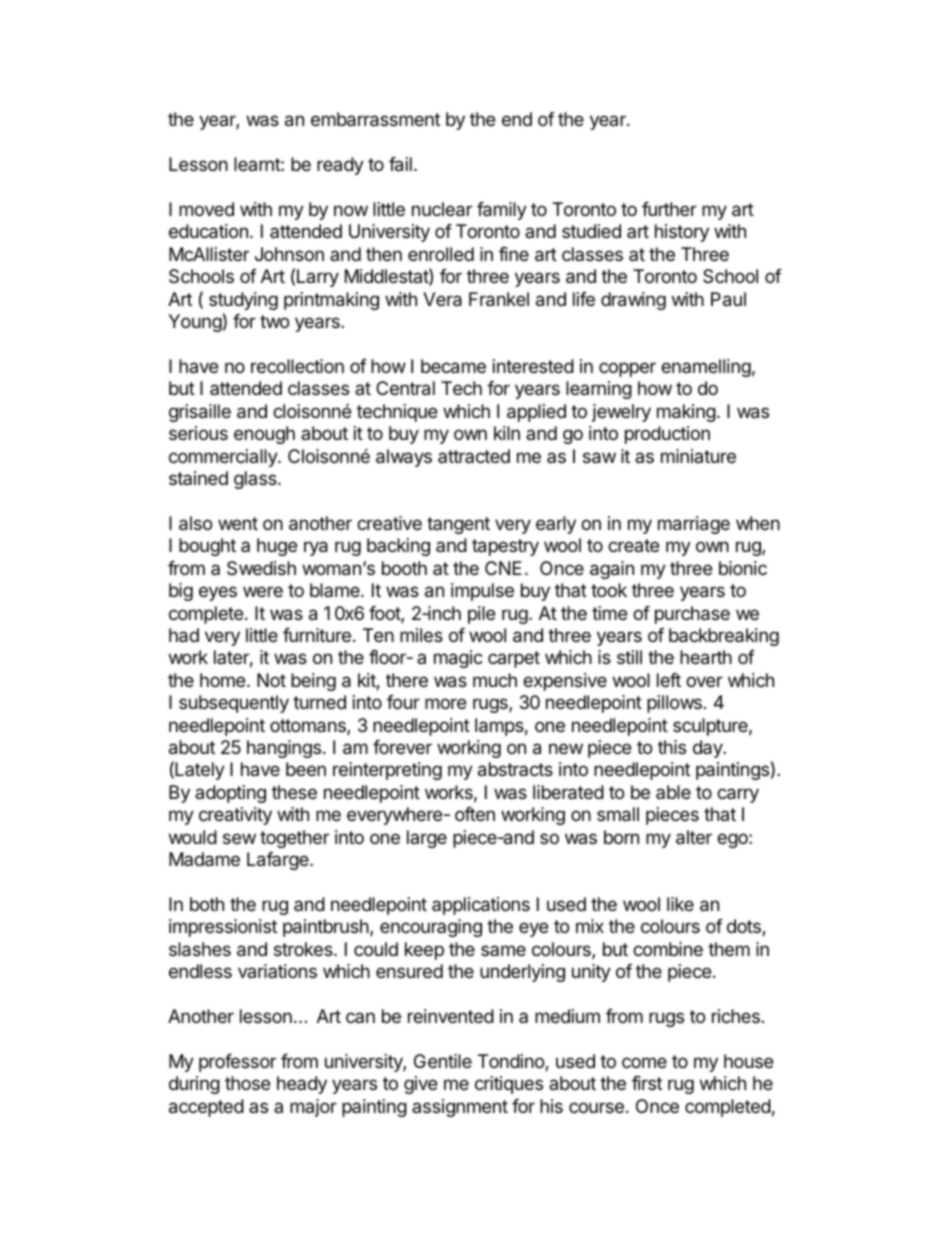  I want to click on Gentile, so click(443, 1061).
